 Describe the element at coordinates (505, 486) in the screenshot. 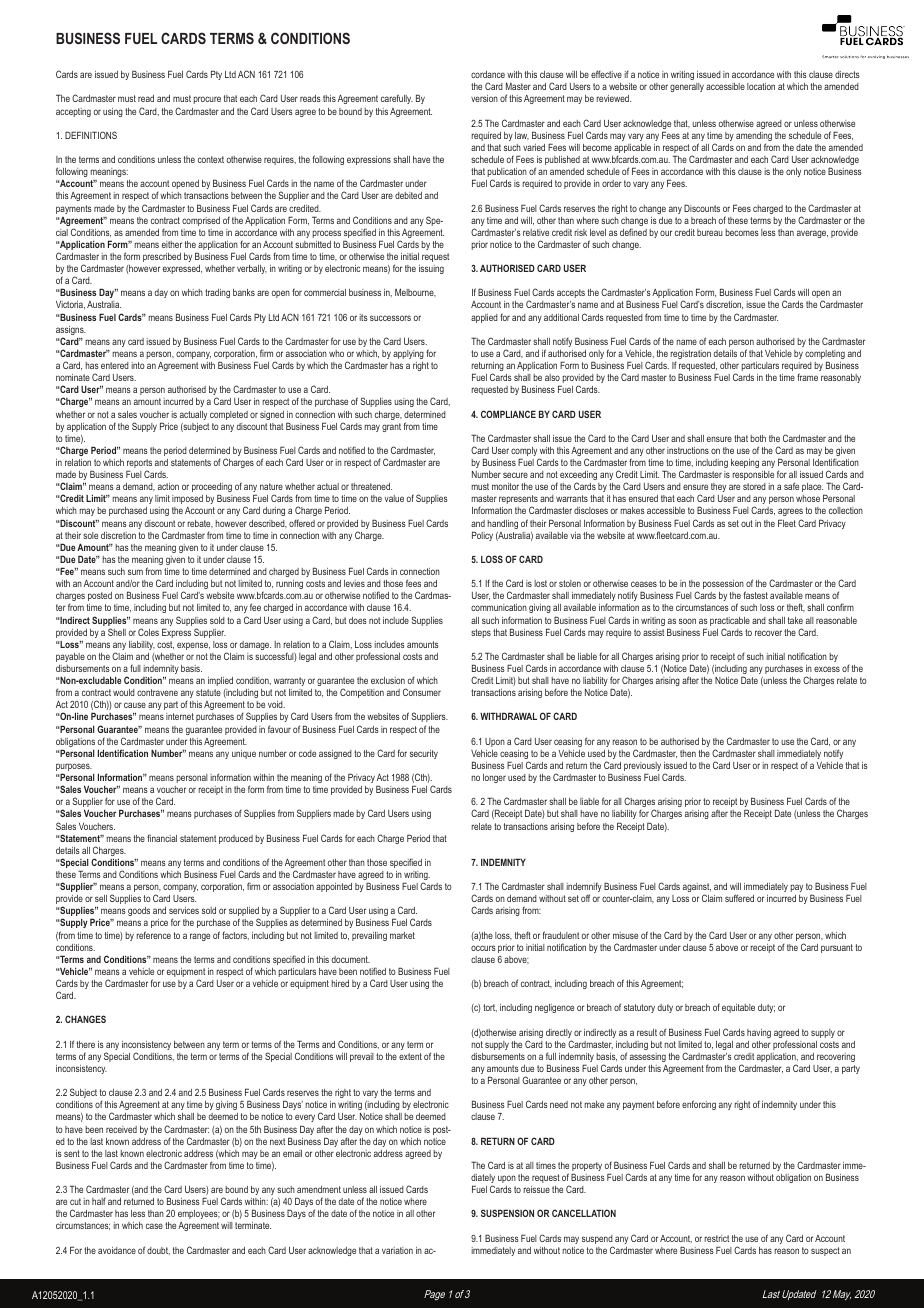

I see `monitor` at that location.
